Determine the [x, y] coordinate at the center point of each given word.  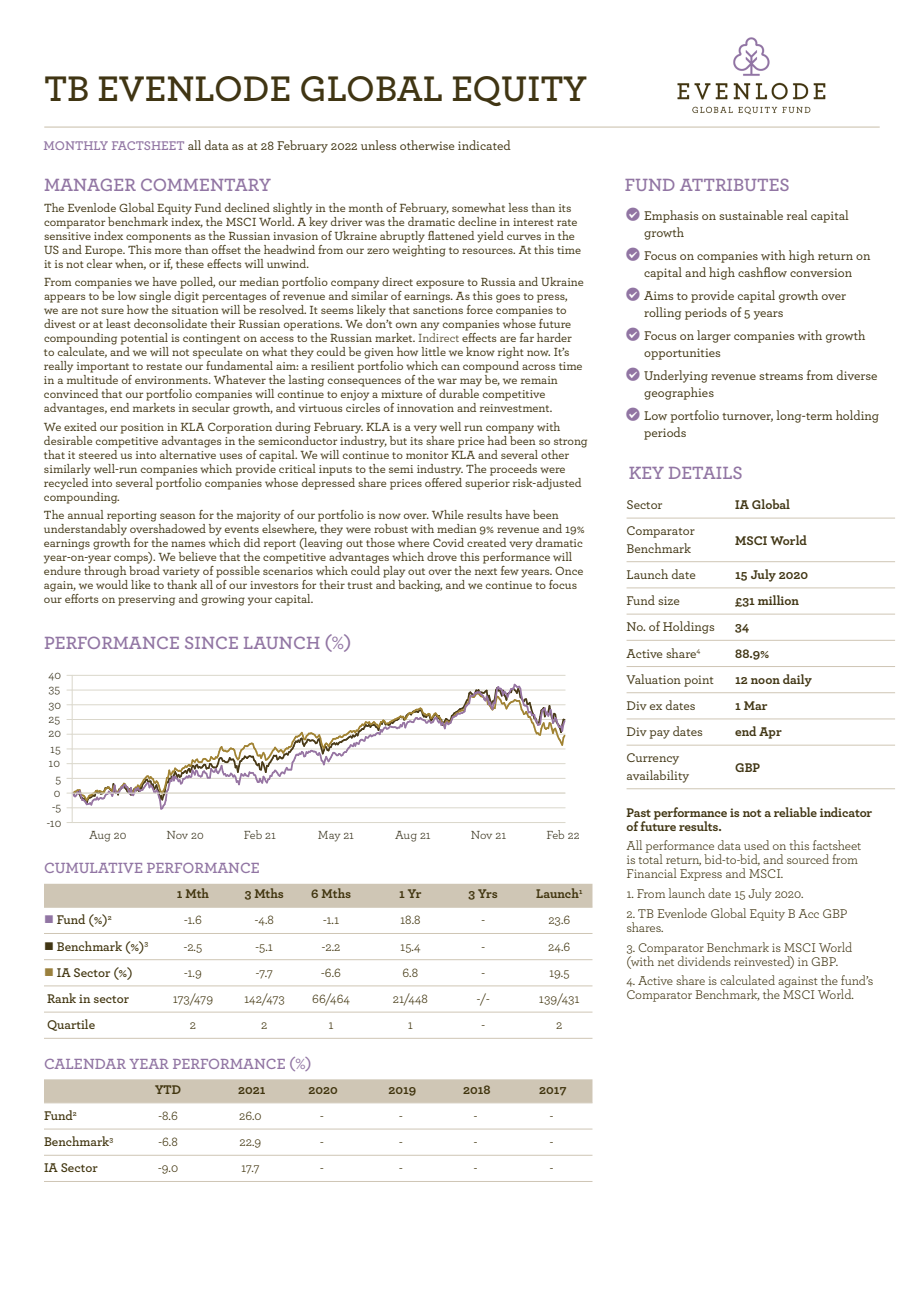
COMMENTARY [206, 184]
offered [443, 481]
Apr [770, 733]
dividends [704, 961]
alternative [188, 453]
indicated [484, 145]
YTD [168, 1089]
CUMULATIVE [93, 868]
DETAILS [705, 472]
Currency [653, 759]
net [666, 962]
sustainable [751, 215]
